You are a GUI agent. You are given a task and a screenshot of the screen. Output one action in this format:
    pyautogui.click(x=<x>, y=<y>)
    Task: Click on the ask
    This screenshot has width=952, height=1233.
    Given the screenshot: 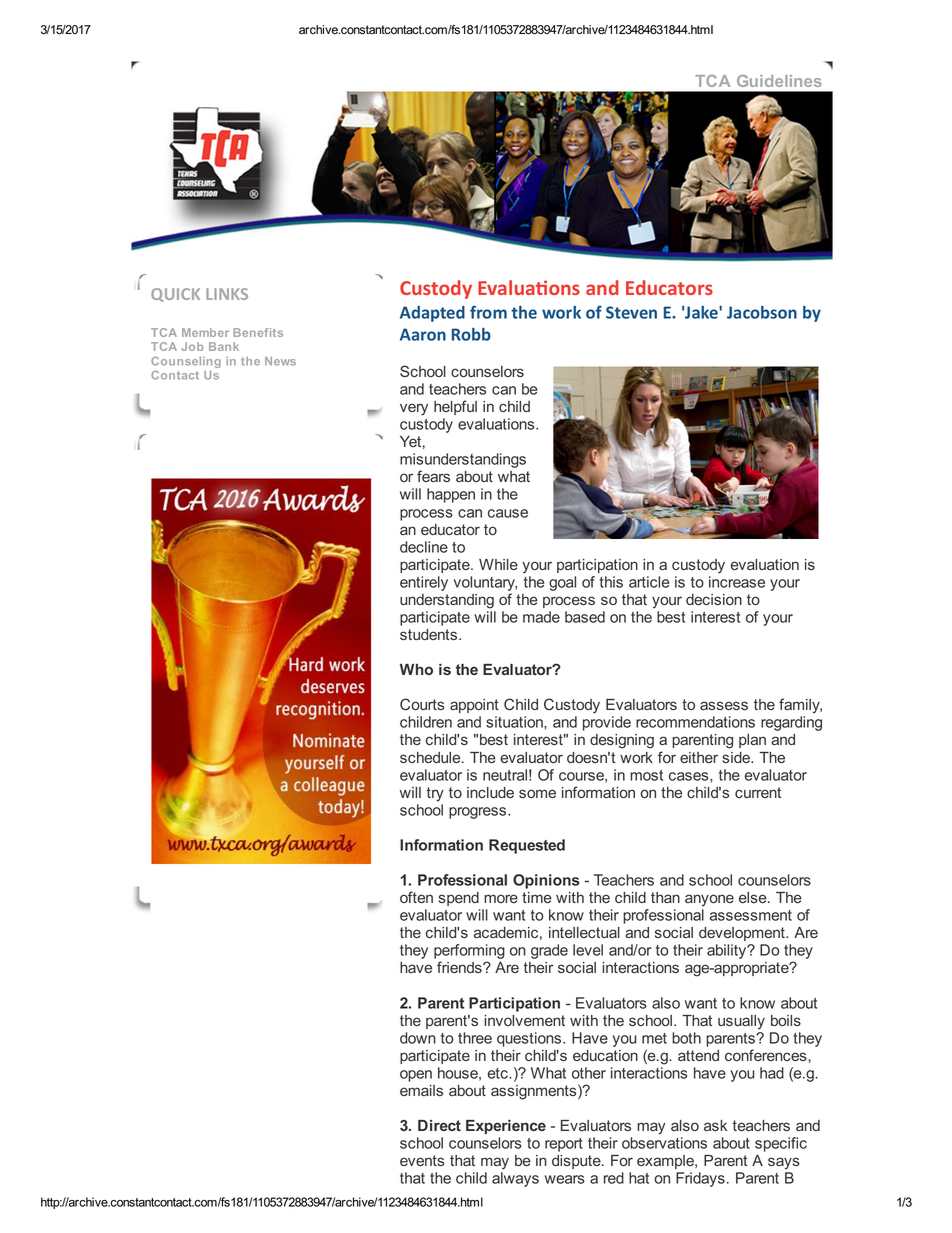 What is the action you would take?
    pyautogui.click(x=715, y=1125)
